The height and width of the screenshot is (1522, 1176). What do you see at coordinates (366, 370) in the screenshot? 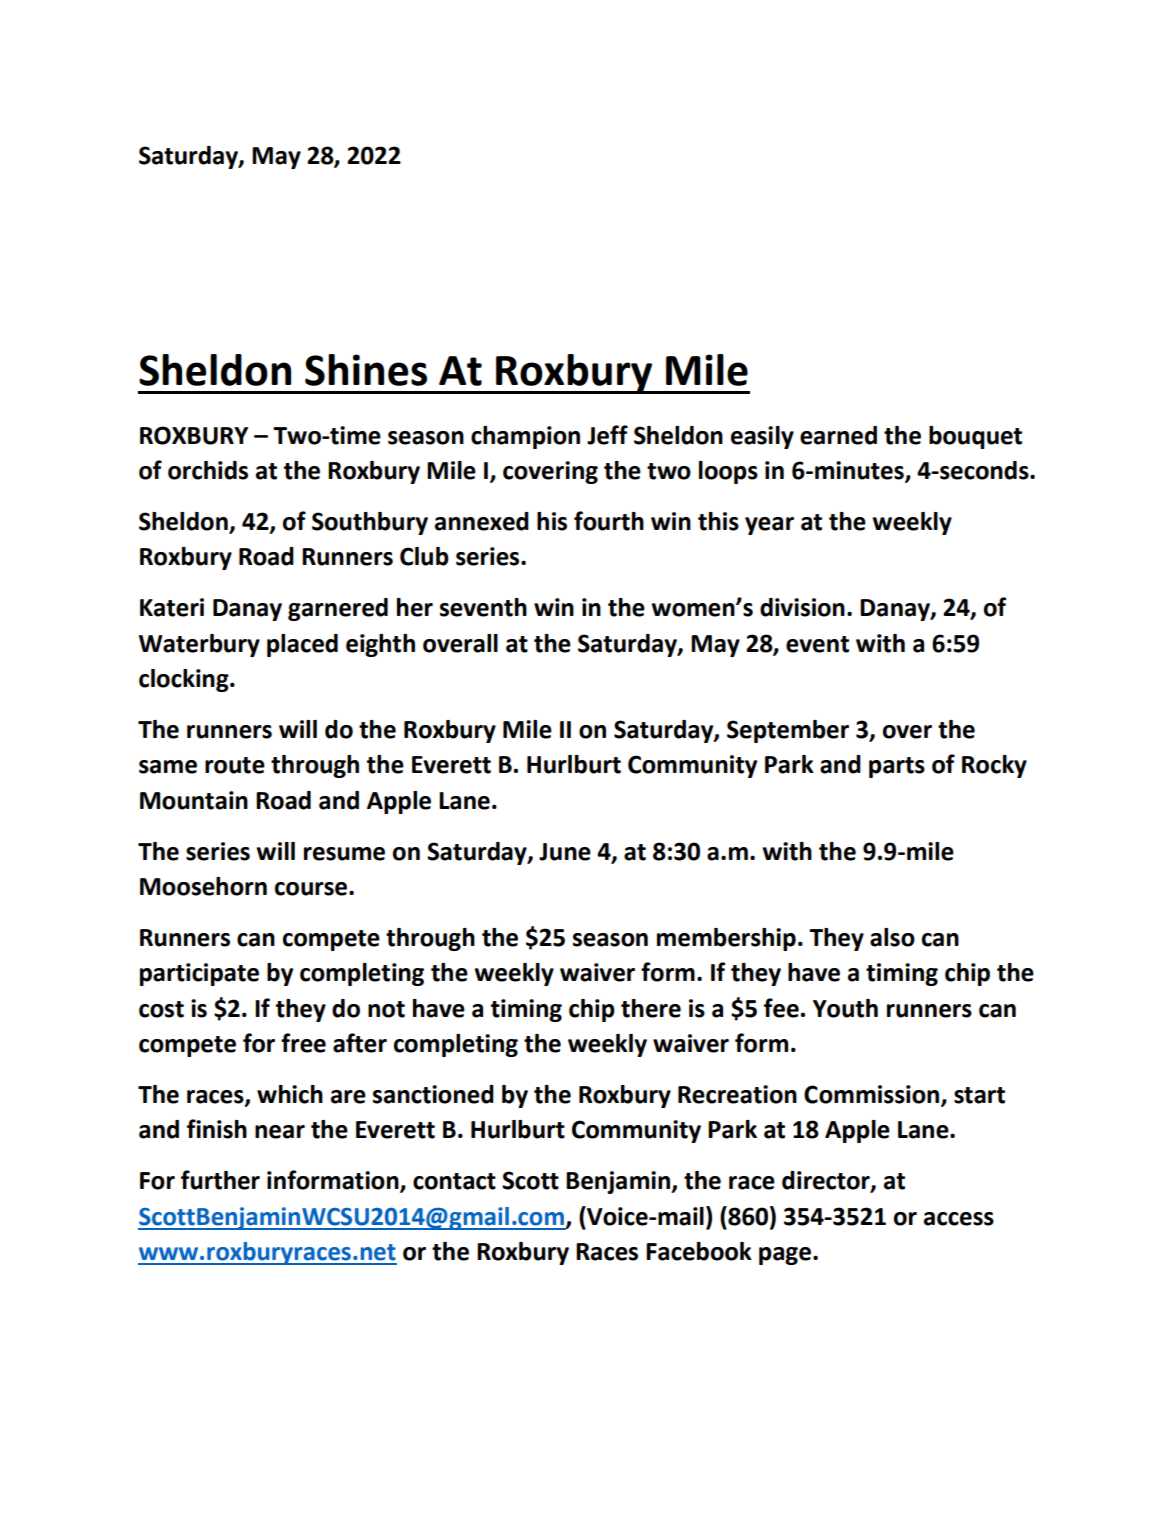
I see `Shines` at bounding box center [366, 370].
